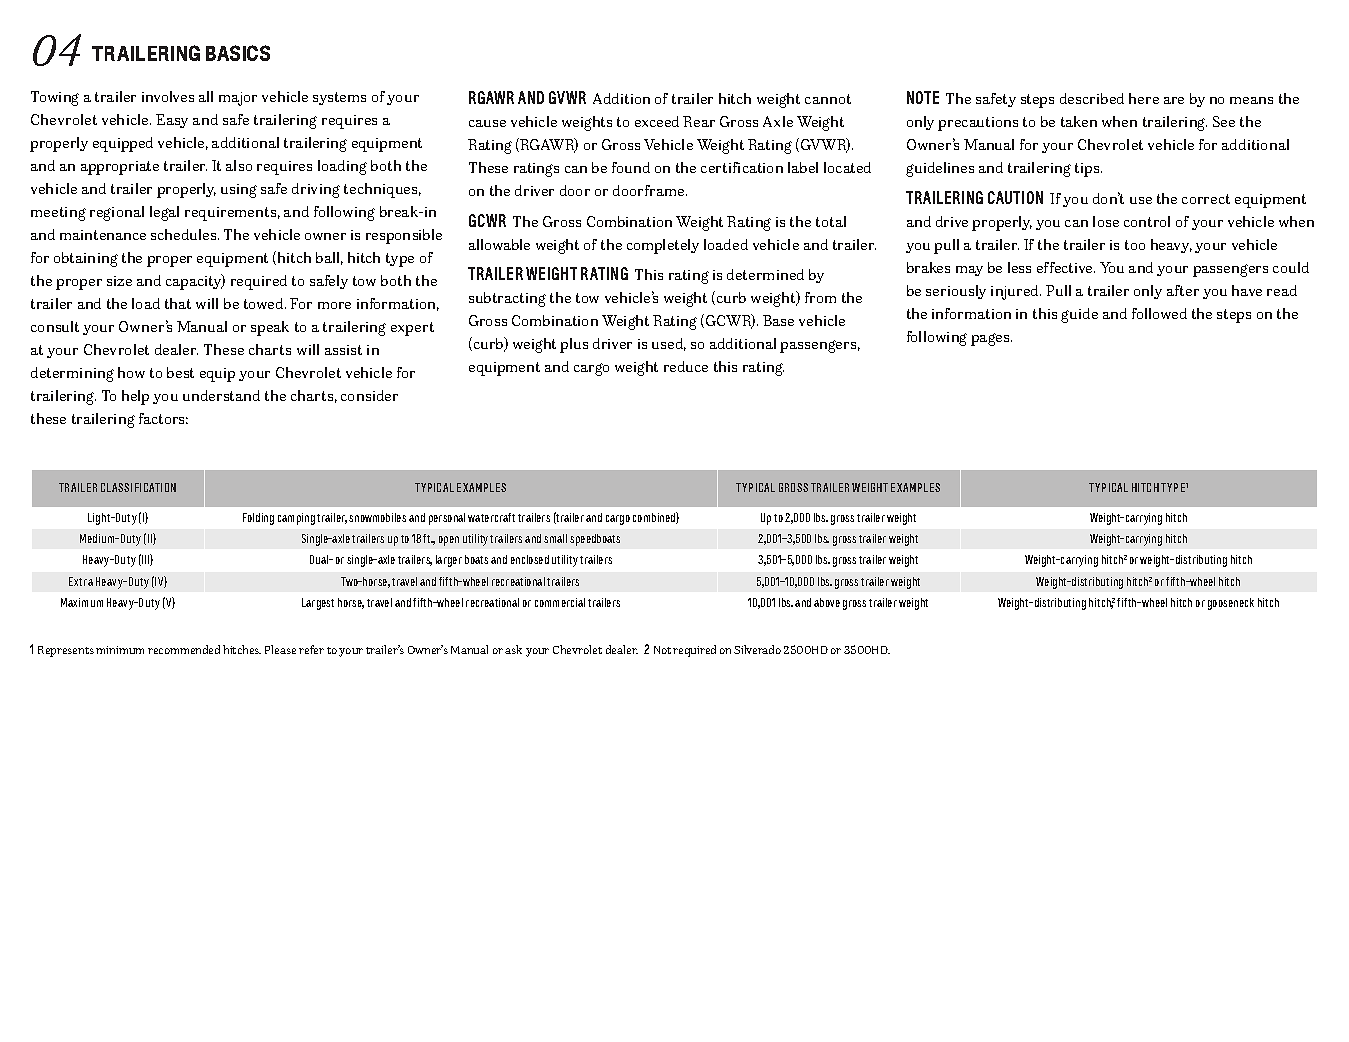 The image size is (1349, 1042). I want to click on recommended, so click(184, 649).
